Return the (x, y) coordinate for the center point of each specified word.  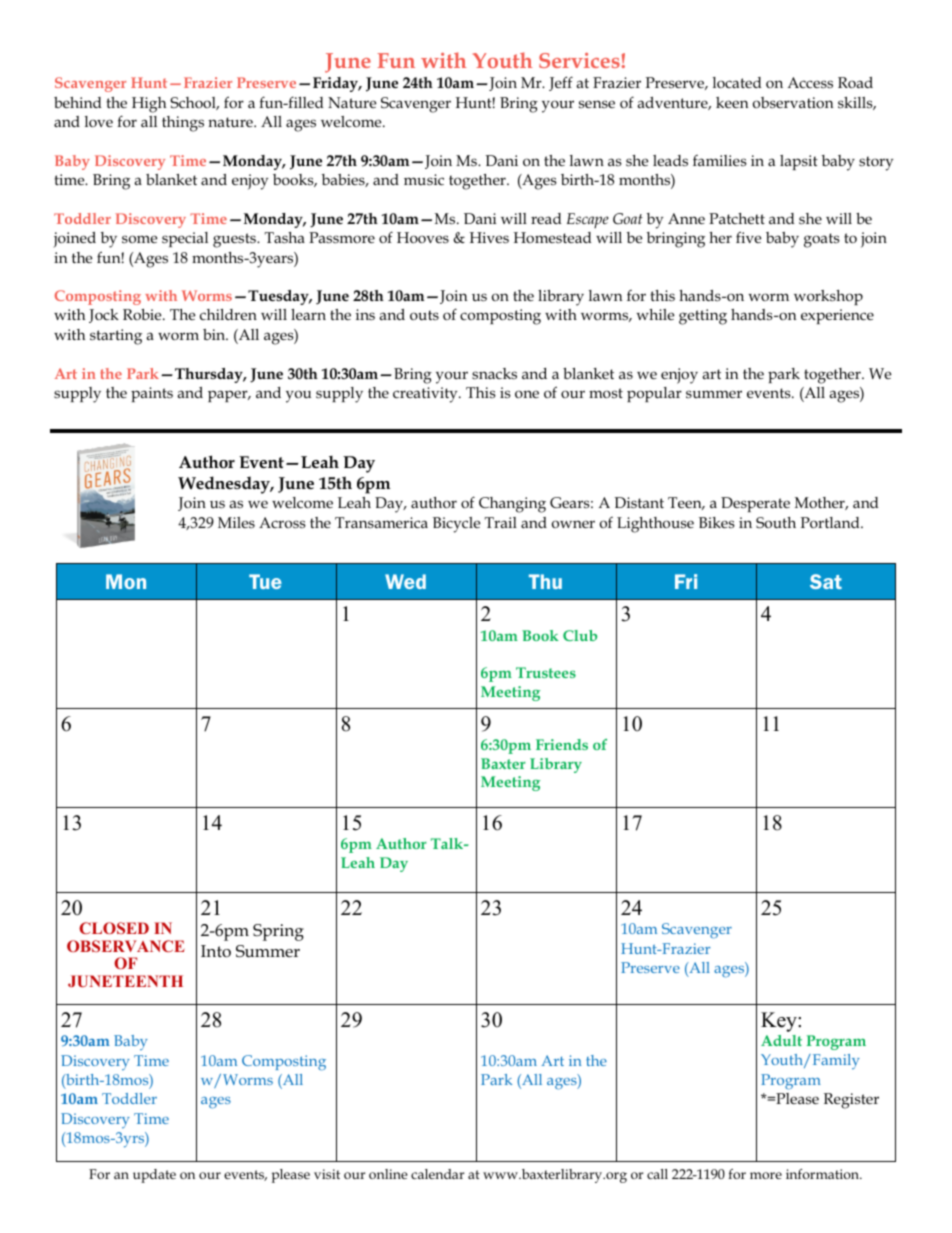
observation (793, 103)
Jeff (561, 83)
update (154, 1176)
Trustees (546, 672)
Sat (826, 581)
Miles (236, 522)
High (149, 105)
